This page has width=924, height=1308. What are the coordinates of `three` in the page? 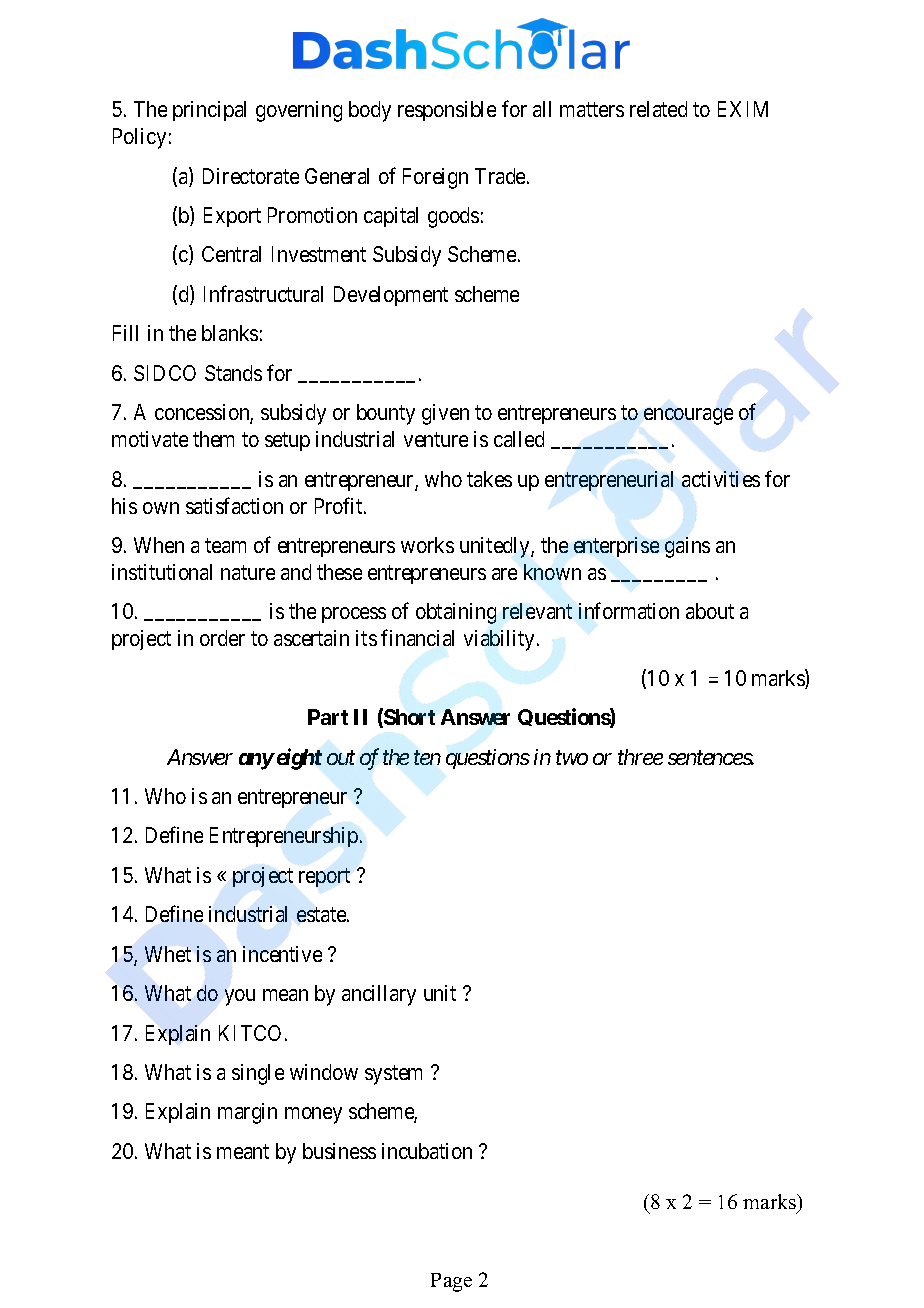 It's located at (640, 757).
